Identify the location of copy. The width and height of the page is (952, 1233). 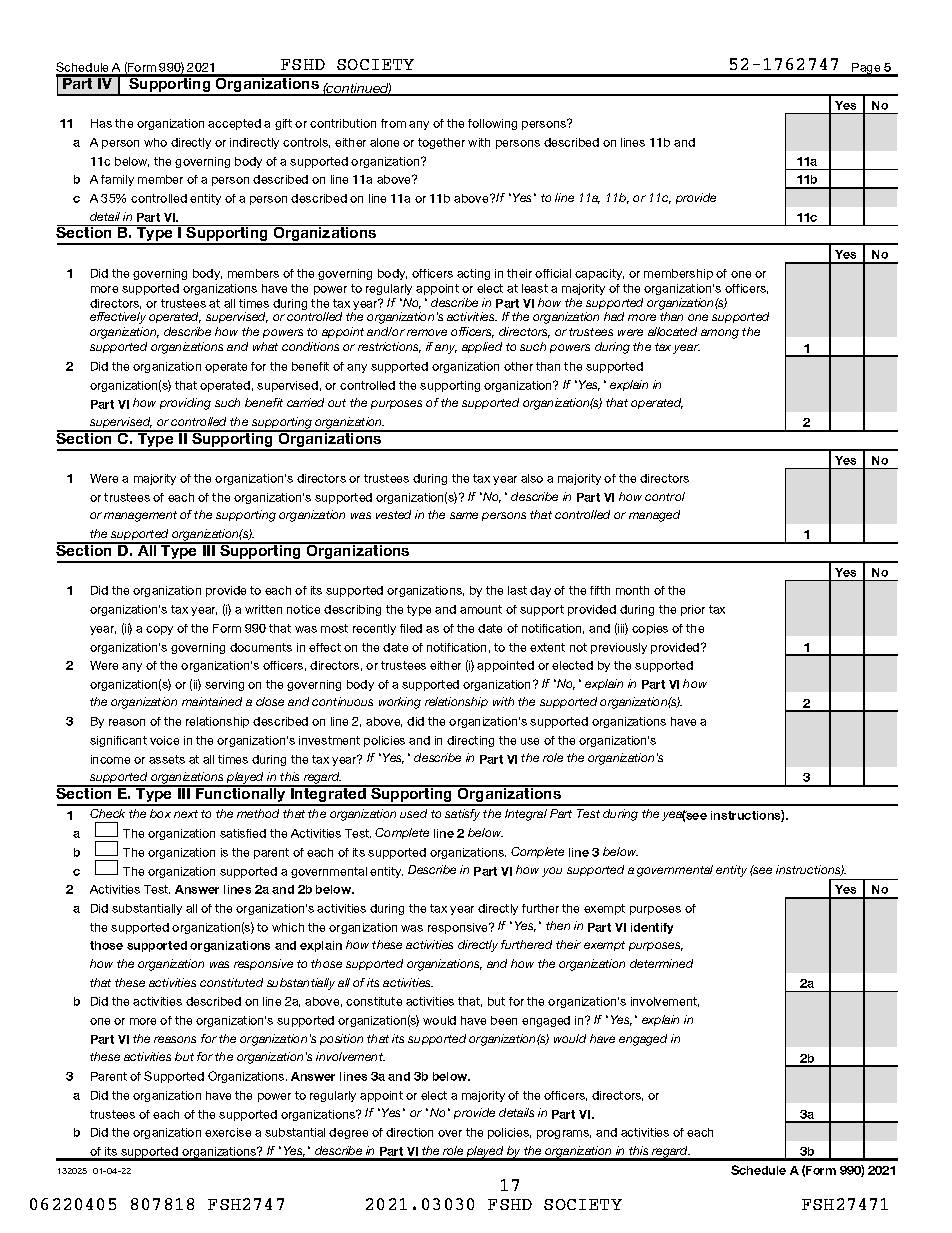
(159, 630).
